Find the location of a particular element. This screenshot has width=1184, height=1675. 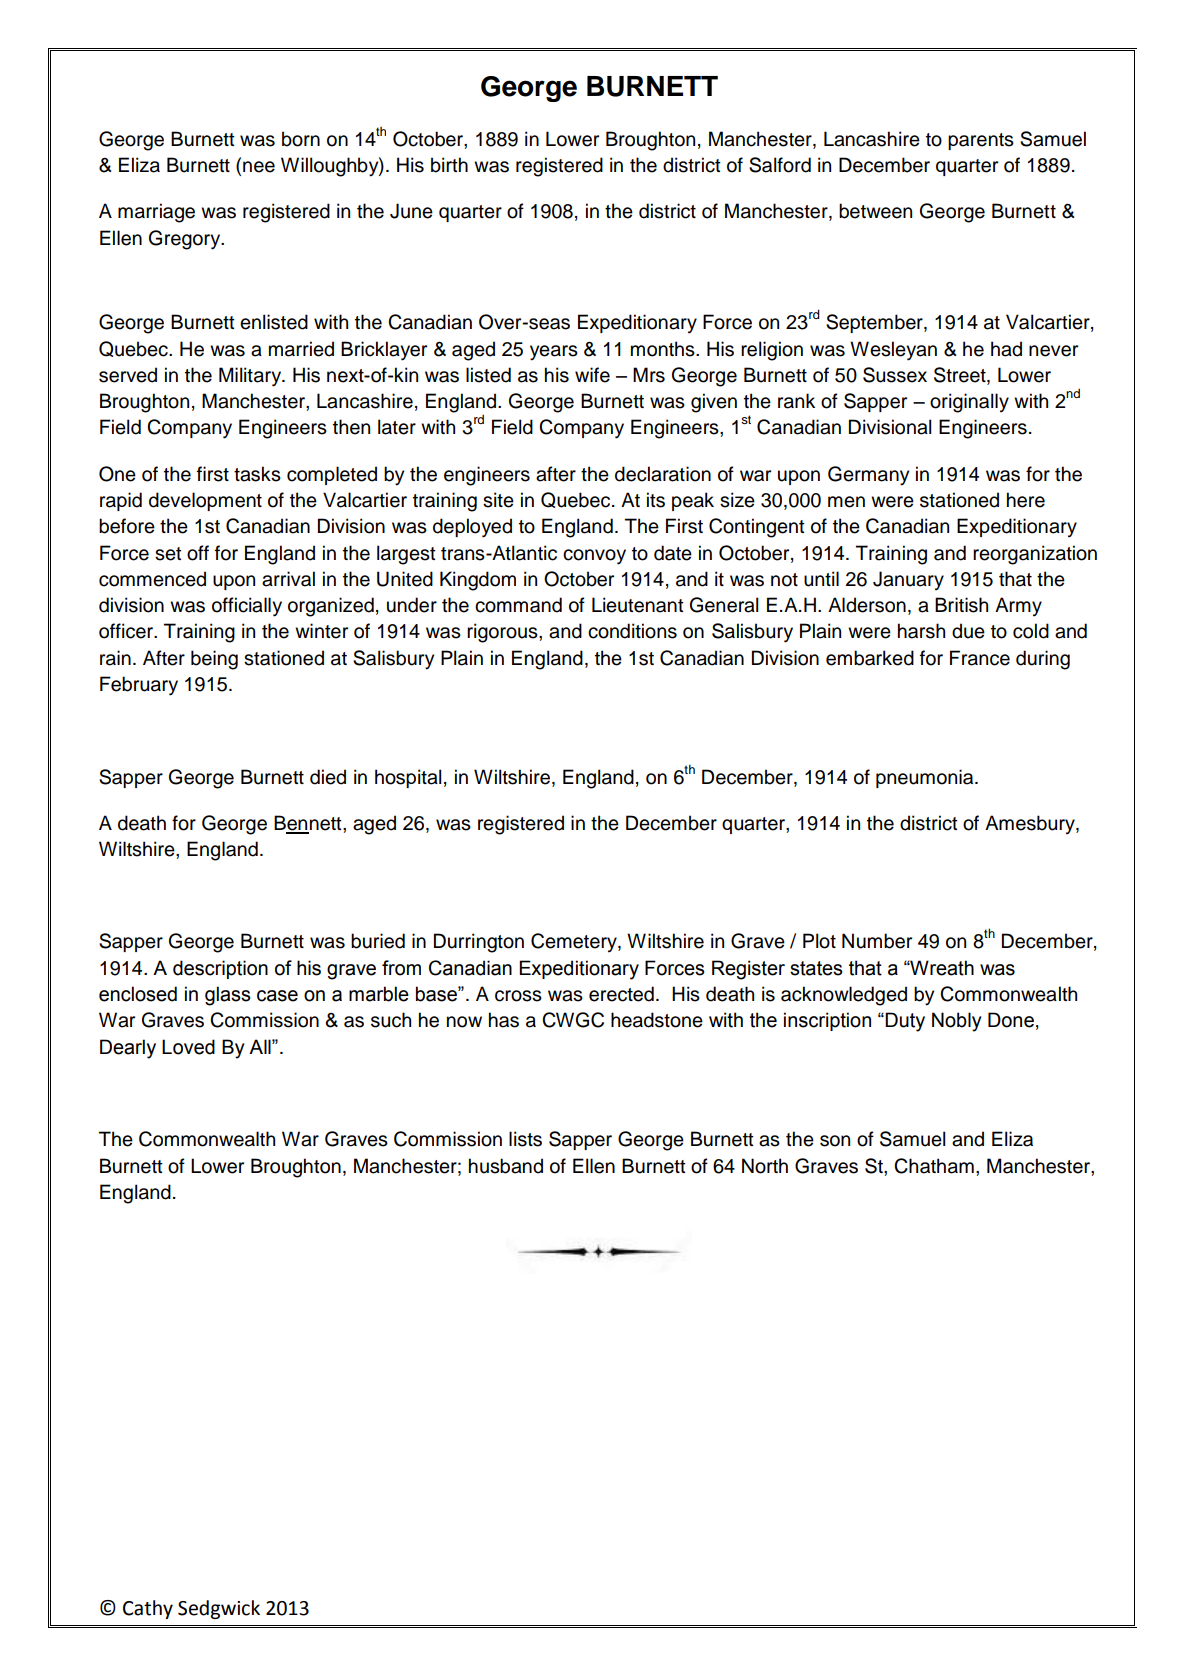

Chatham is located at coordinates (934, 1166).
